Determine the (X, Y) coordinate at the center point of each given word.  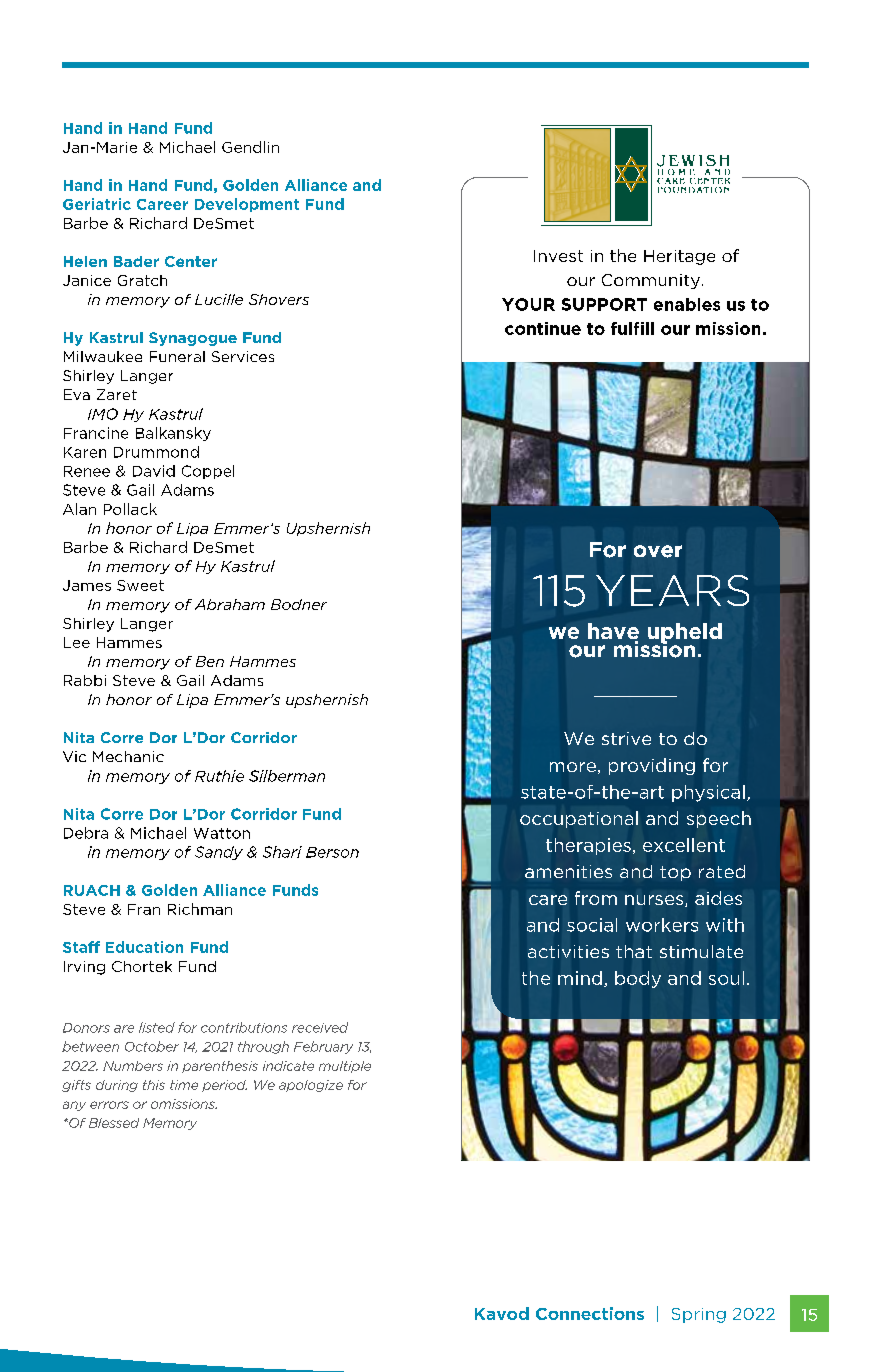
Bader (136, 261)
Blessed (114, 1123)
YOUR (528, 304)
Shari (282, 852)
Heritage (679, 257)
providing (652, 766)
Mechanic (128, 756)
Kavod (502, 1313)
